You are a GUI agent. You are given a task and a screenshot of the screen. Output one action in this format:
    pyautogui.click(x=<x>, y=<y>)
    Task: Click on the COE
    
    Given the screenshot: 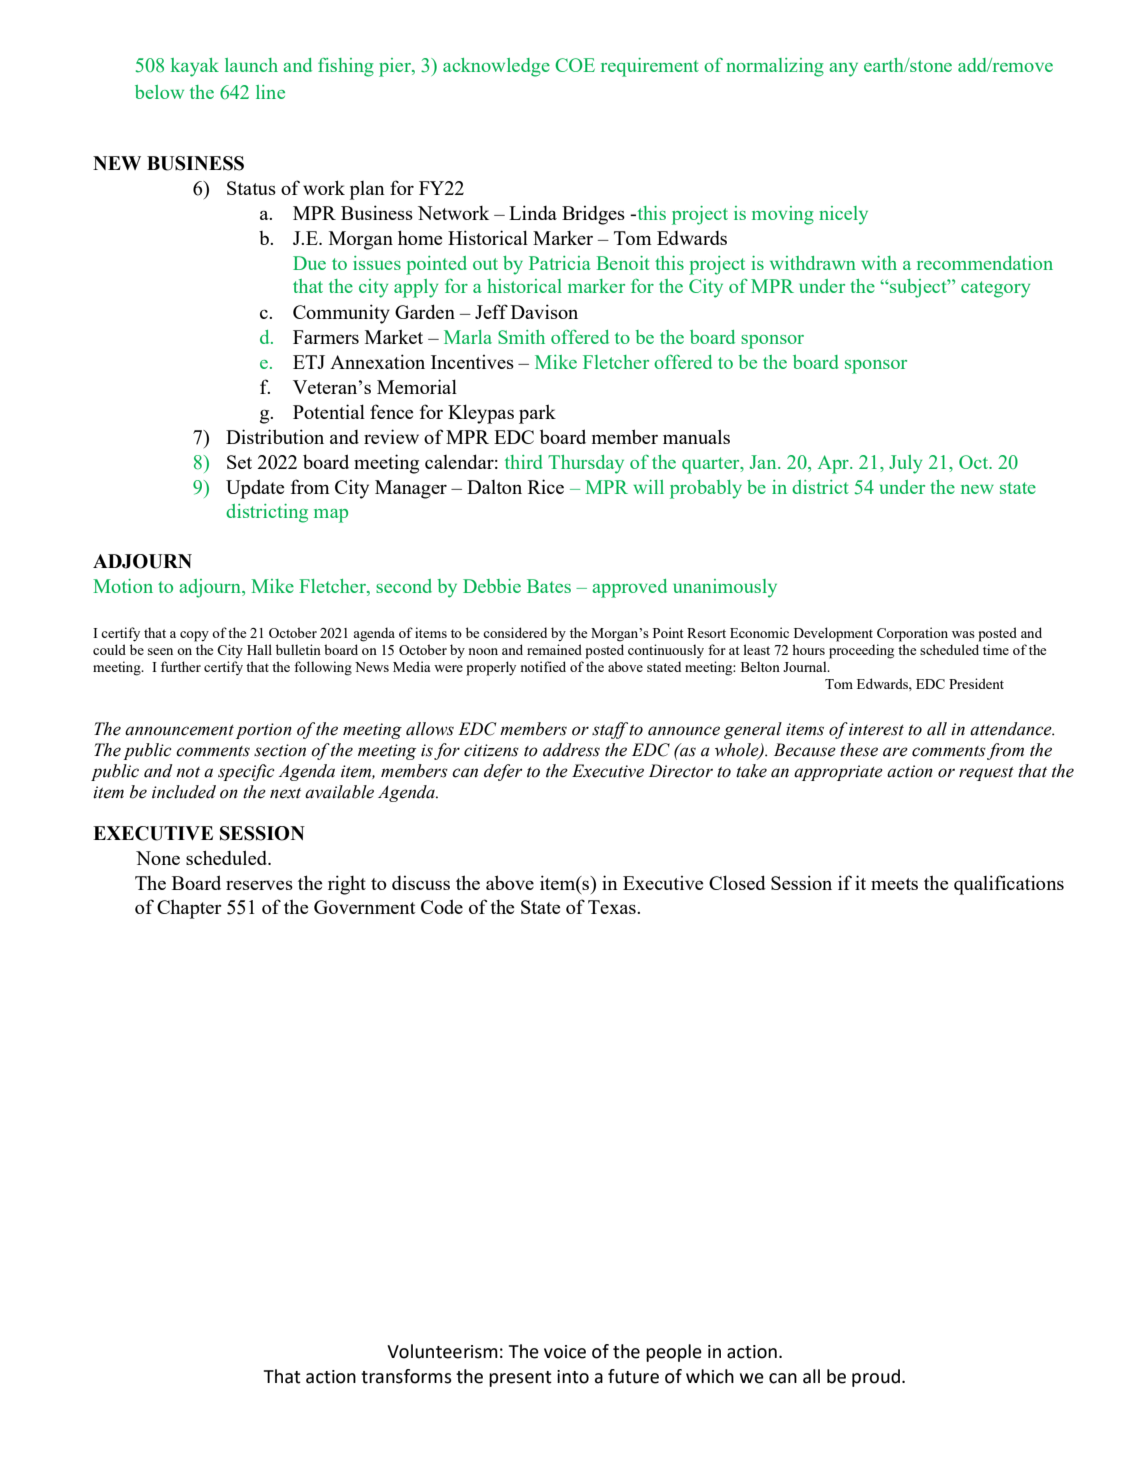 What is the action you would take?
    pyautogui.click(x=575, y=65)
